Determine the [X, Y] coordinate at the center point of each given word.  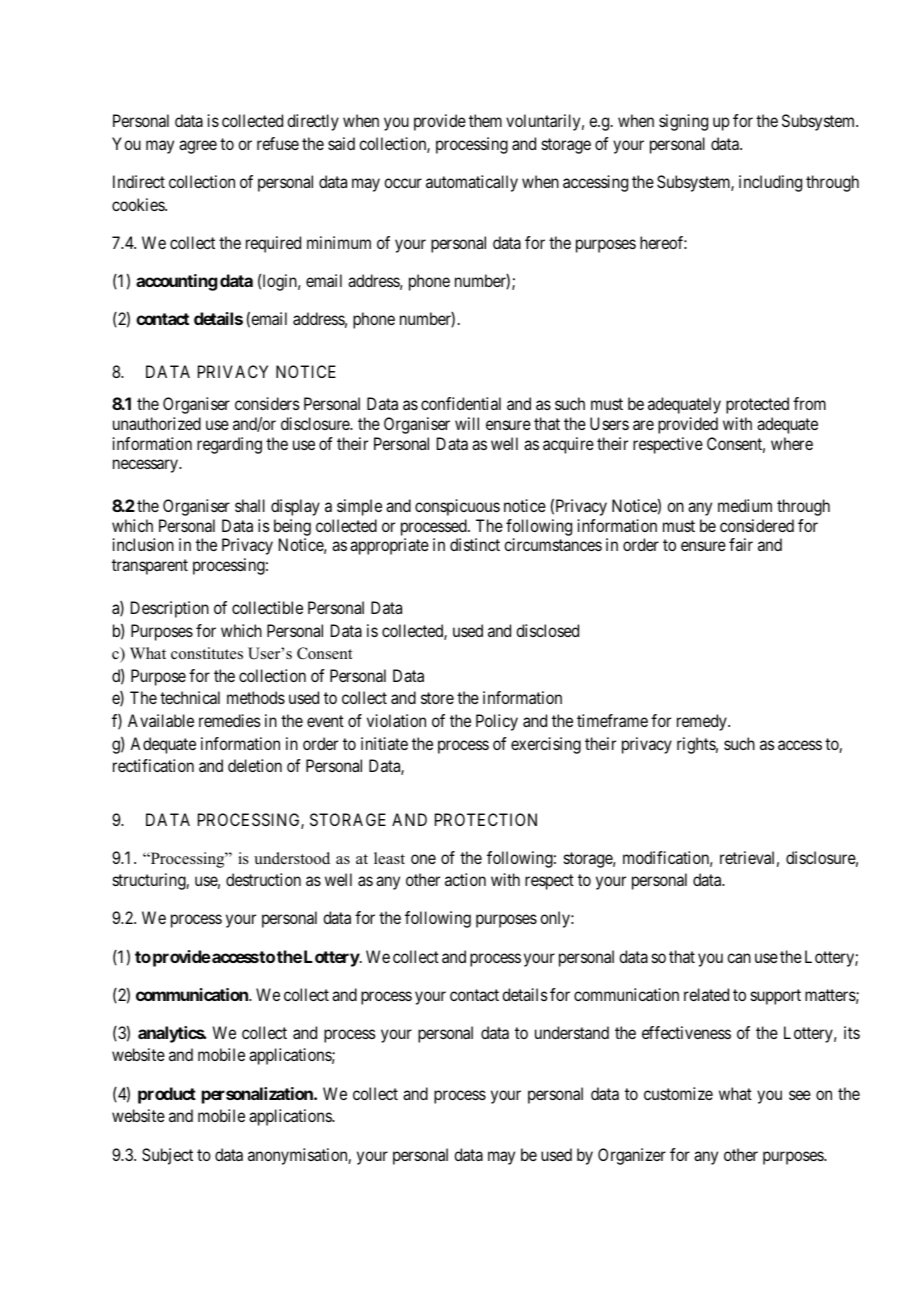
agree [198, 147]
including [770, 183]
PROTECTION [486, 819]
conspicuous [457, 507]
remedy [703, 722]
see [800, 1095]
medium [745, 505]
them [485, 120]
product [167, 1095]
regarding [229, 445]
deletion [255, 765]
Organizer [632, 1156]
